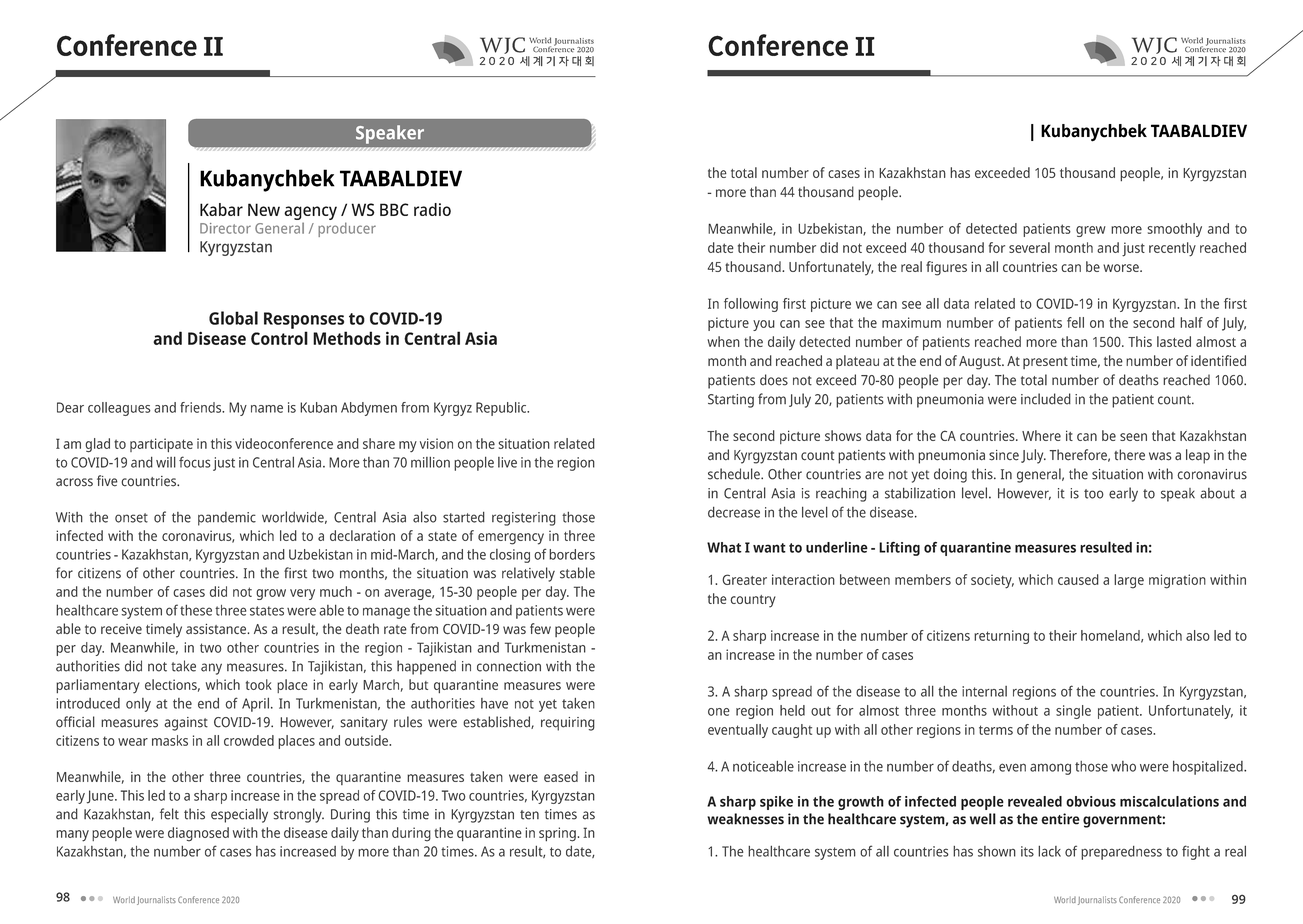  Describe the element at coordinates (1078, 579) in the document. I see `caused` at that location.
